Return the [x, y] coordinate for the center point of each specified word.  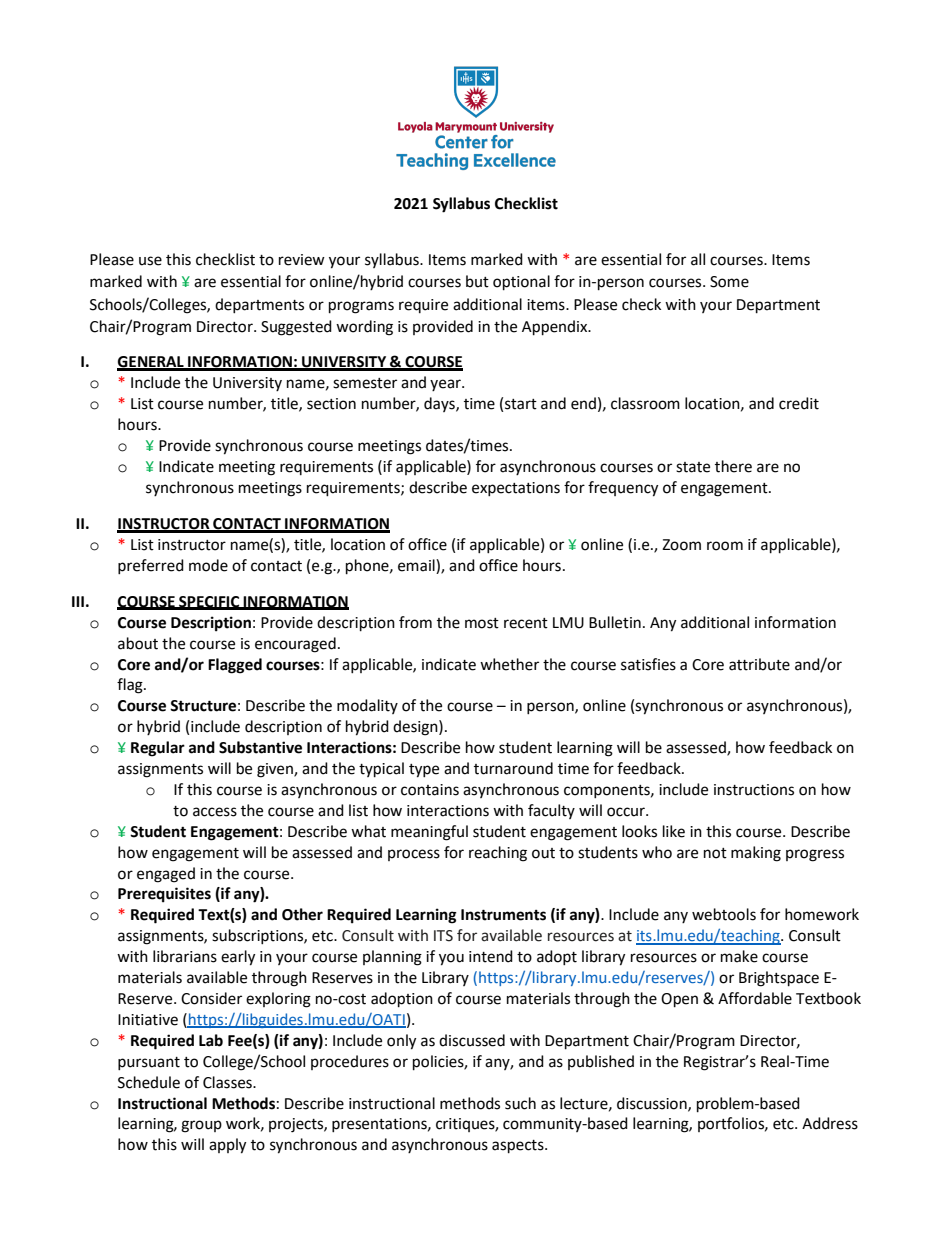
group [201, 1126]
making [756, 854]
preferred [151, 566]
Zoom [681, 545]
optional [521, 283]
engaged [166, 875]
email [417, 566]
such [520, 1103]
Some [729, 282]
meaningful [429, 833]
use [150, 261]
